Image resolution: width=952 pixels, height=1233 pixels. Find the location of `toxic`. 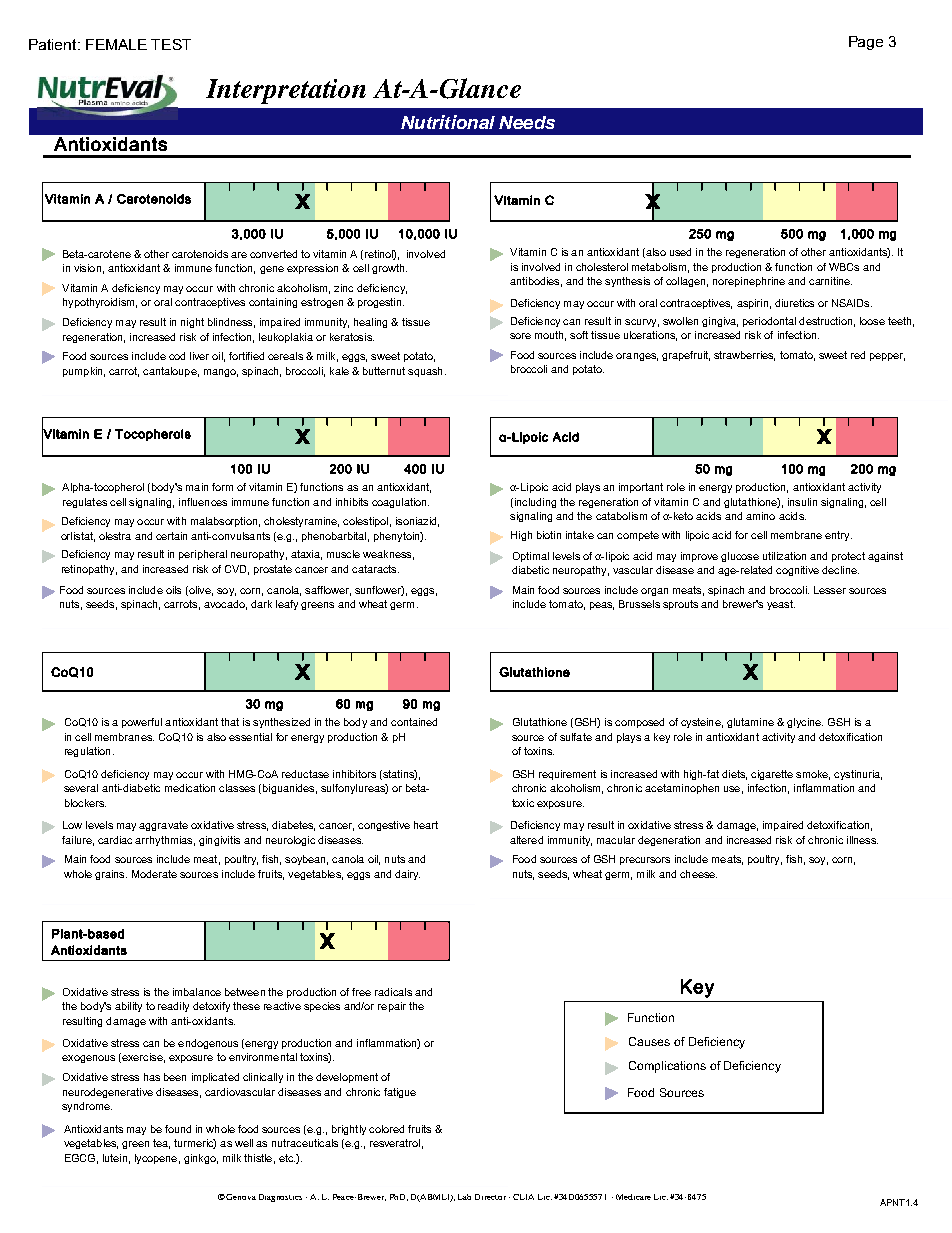

toxic is located at coordinates (523, 803).
